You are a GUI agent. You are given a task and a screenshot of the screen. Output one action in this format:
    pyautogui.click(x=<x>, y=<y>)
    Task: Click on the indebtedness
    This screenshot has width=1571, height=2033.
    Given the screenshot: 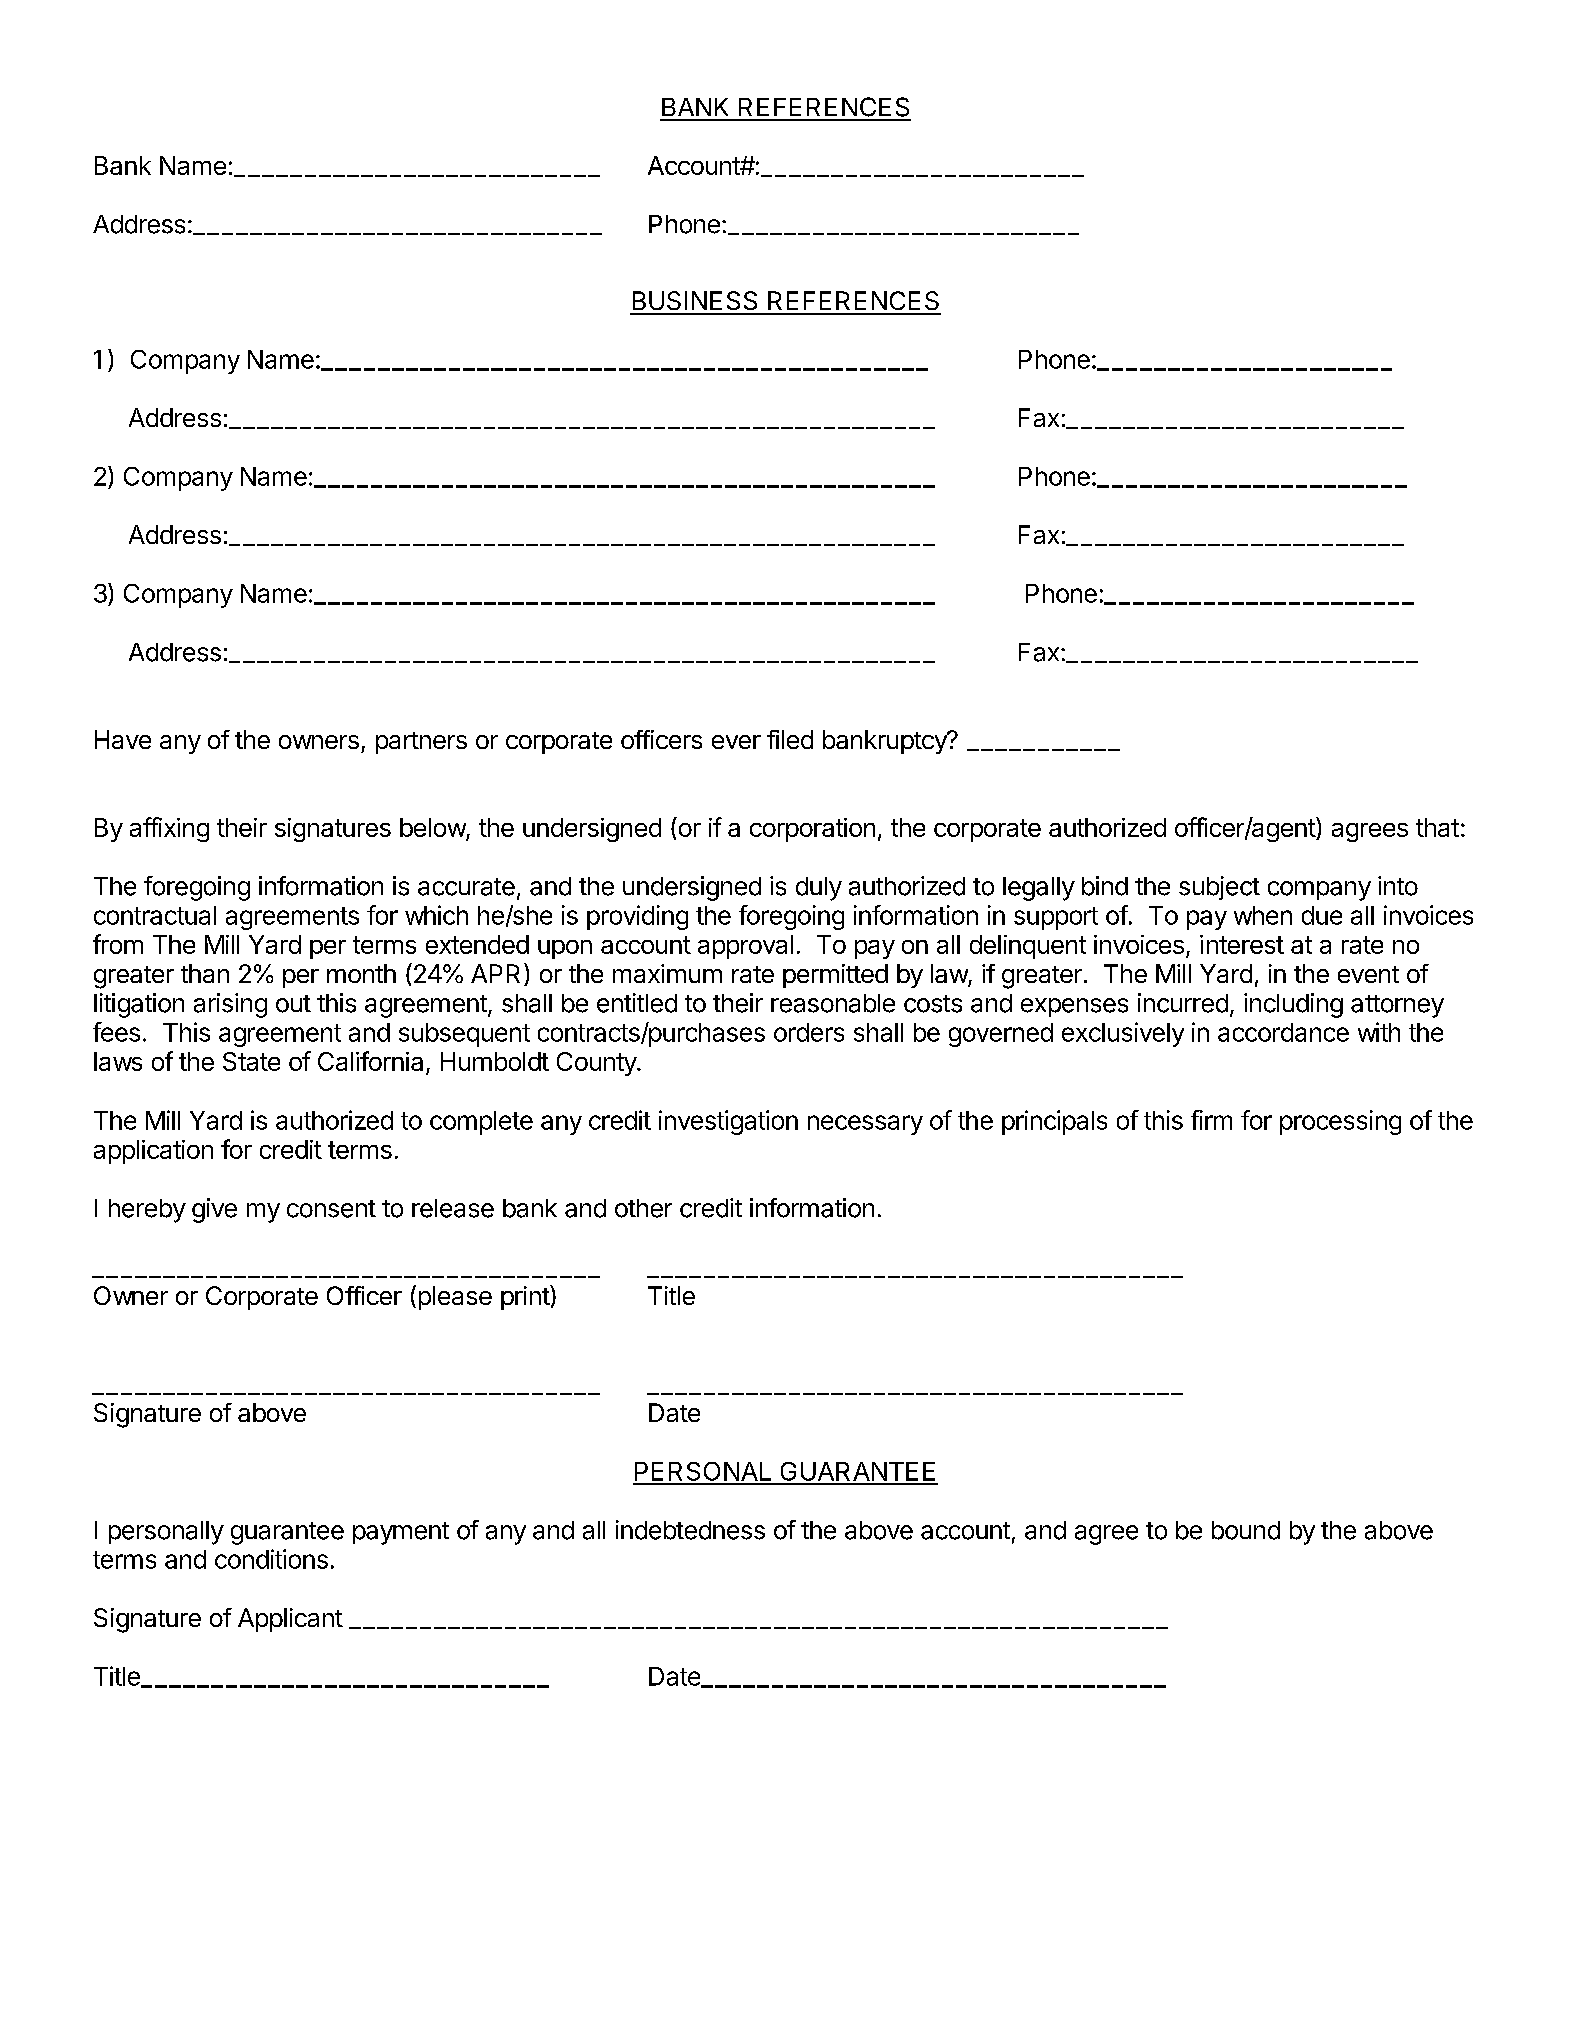 What is the action you would take?
    pyautogui.click(x=690, y=1530)
